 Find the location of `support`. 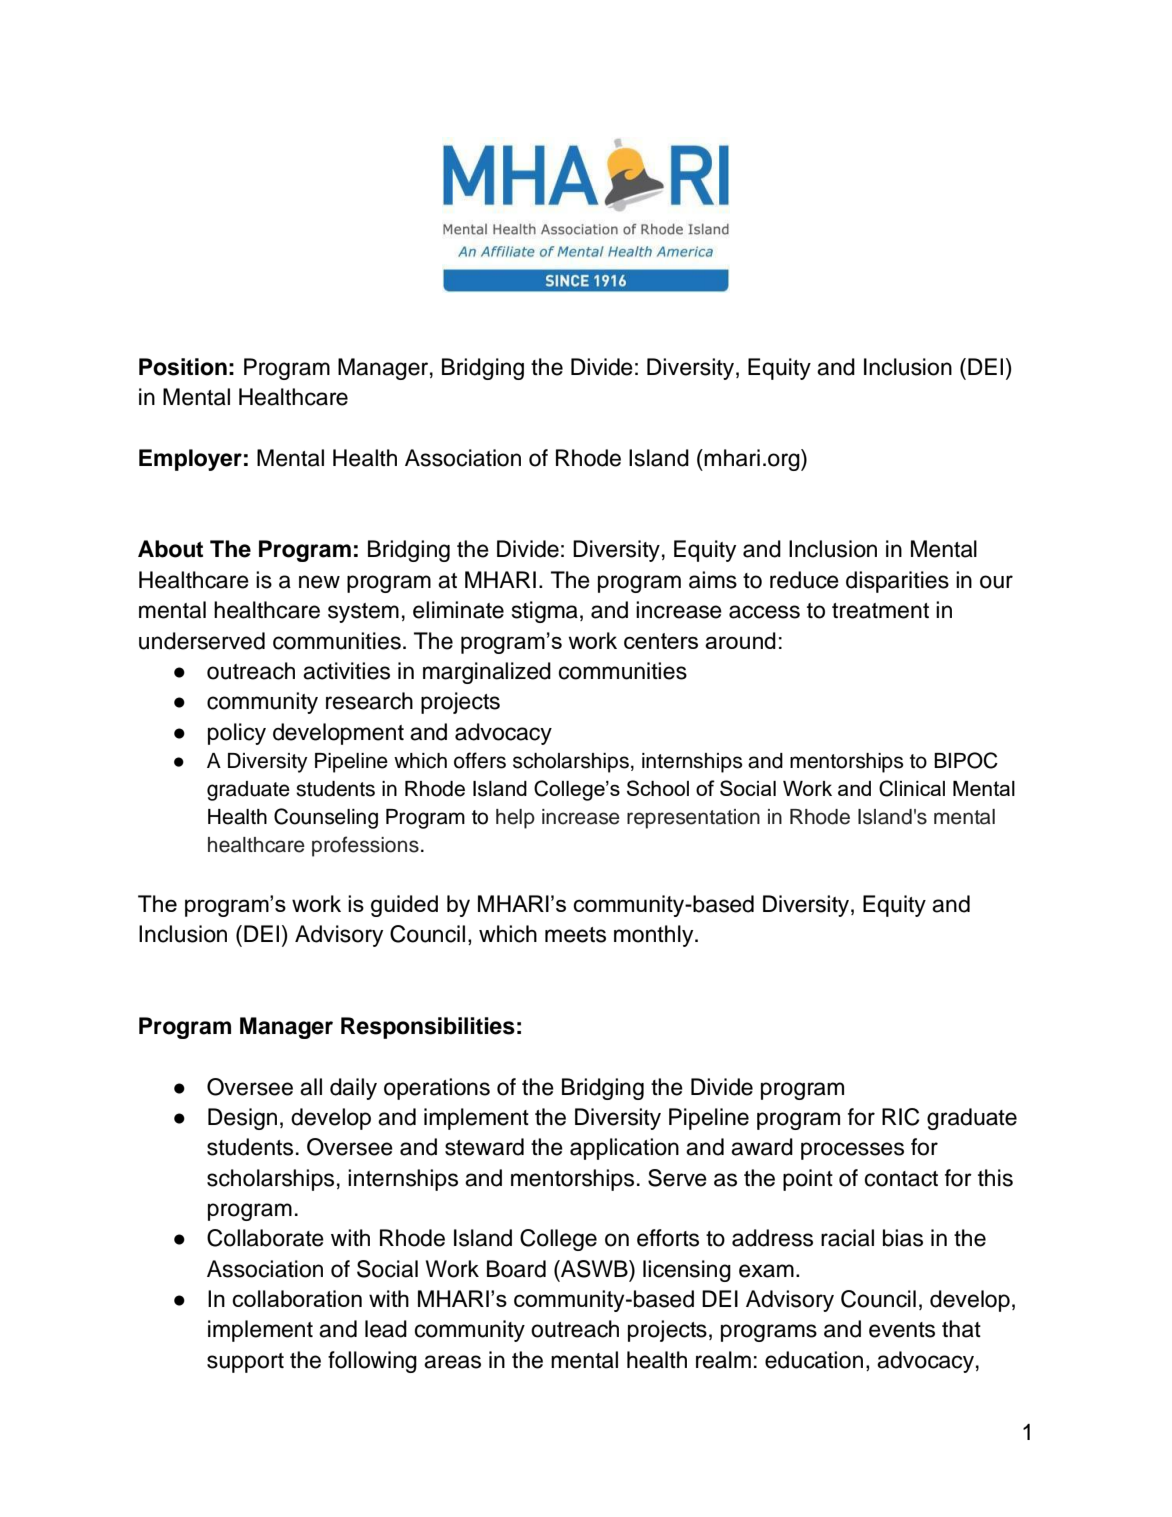

support is located at coordinates (245, 1363).
